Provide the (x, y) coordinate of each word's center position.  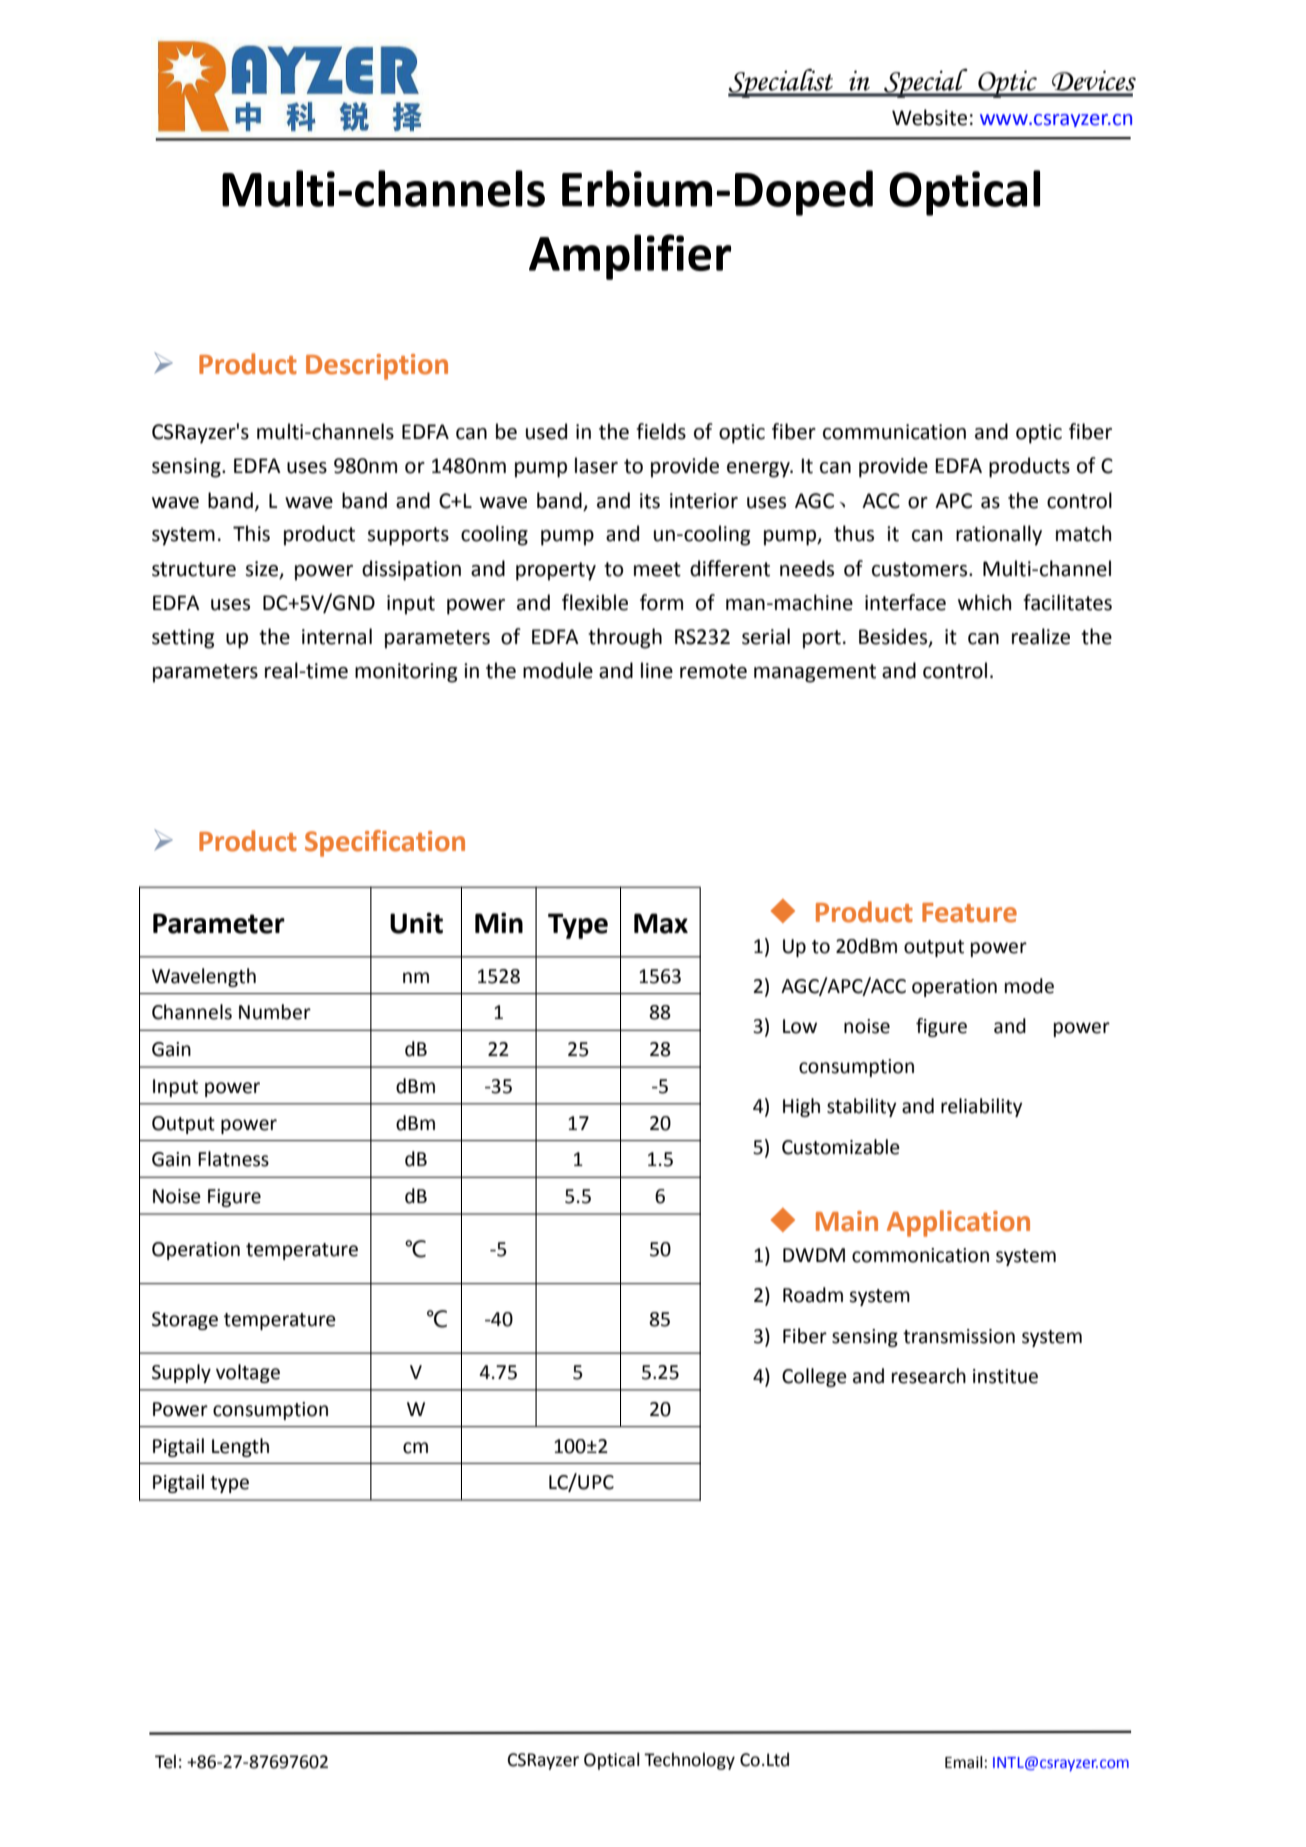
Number (275, 1012)
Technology (689, 1761)
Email (964, 1762)
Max (661, 923)
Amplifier (630, 257)
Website (929, 117)
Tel (165, 1761)
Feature (969, 913)
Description (377, 367)
